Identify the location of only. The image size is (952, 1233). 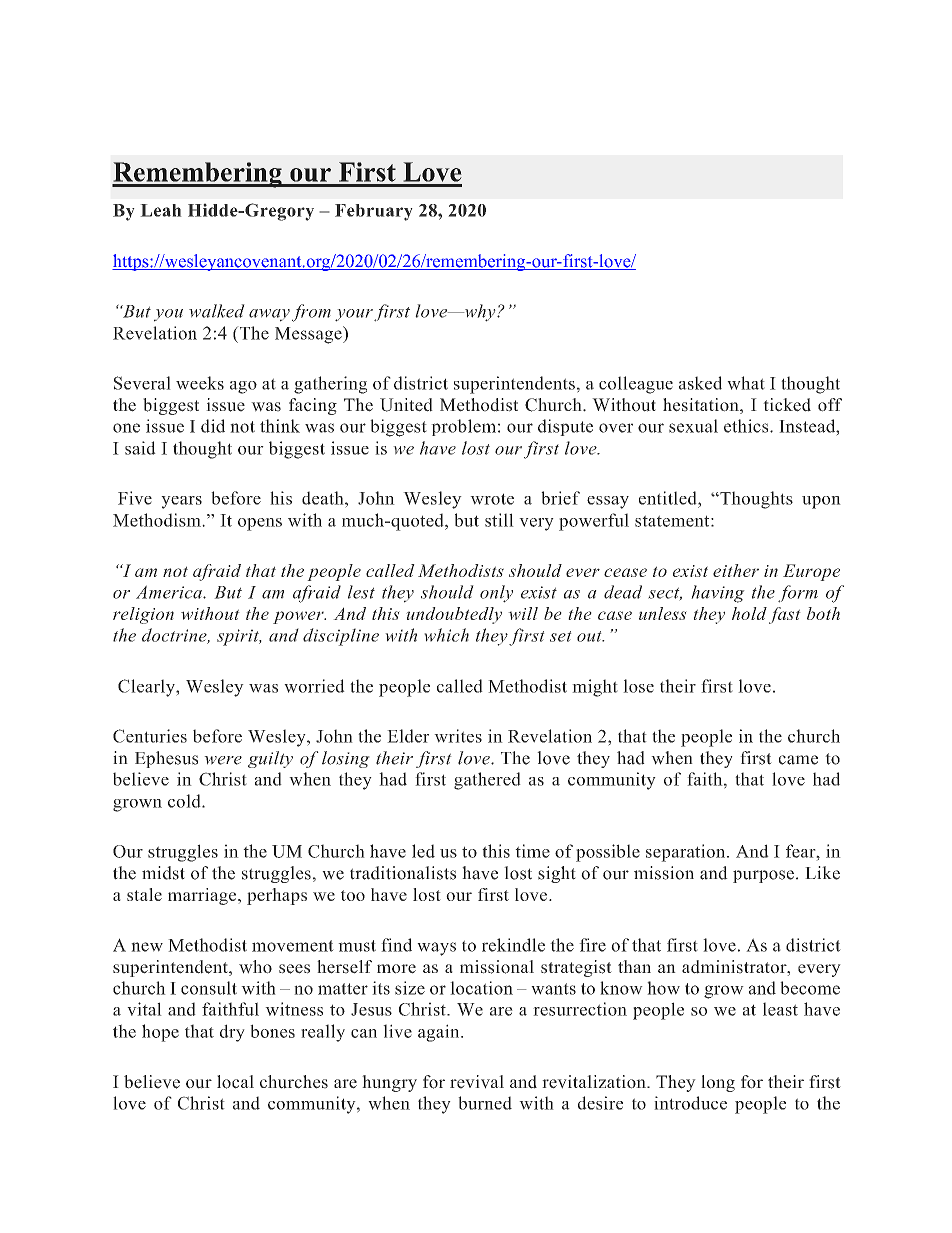
(496, 594).
